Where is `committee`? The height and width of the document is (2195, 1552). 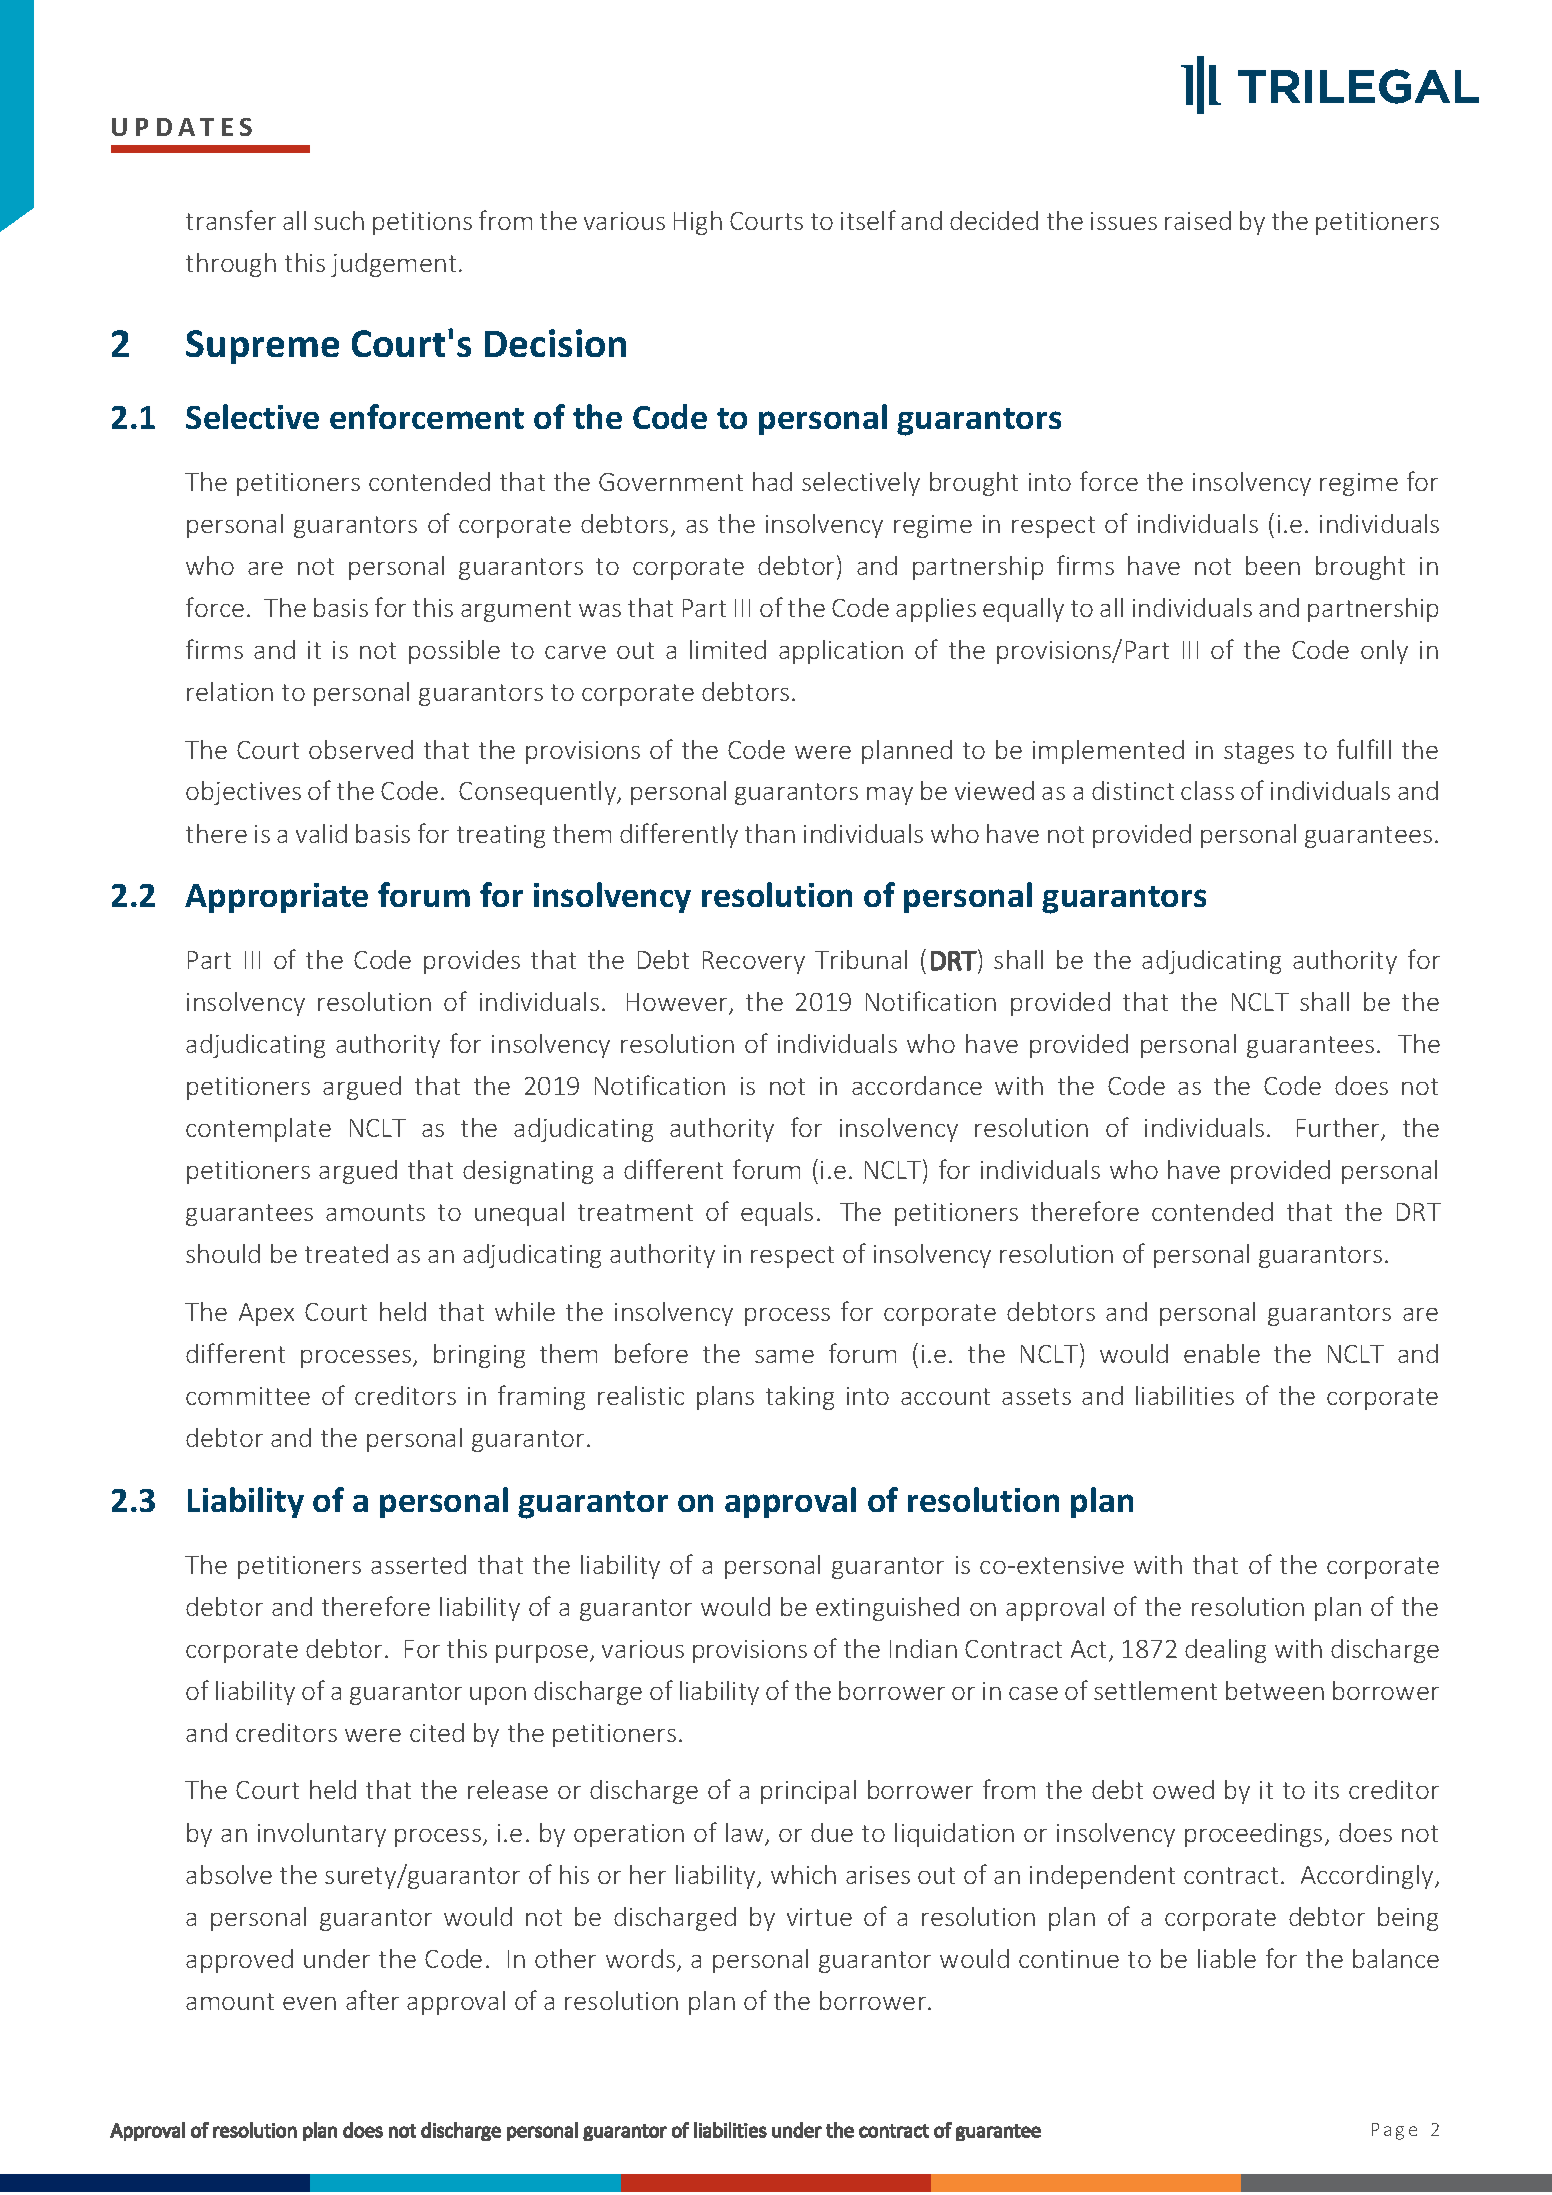 committee is located at coordinates (248, 1396).
